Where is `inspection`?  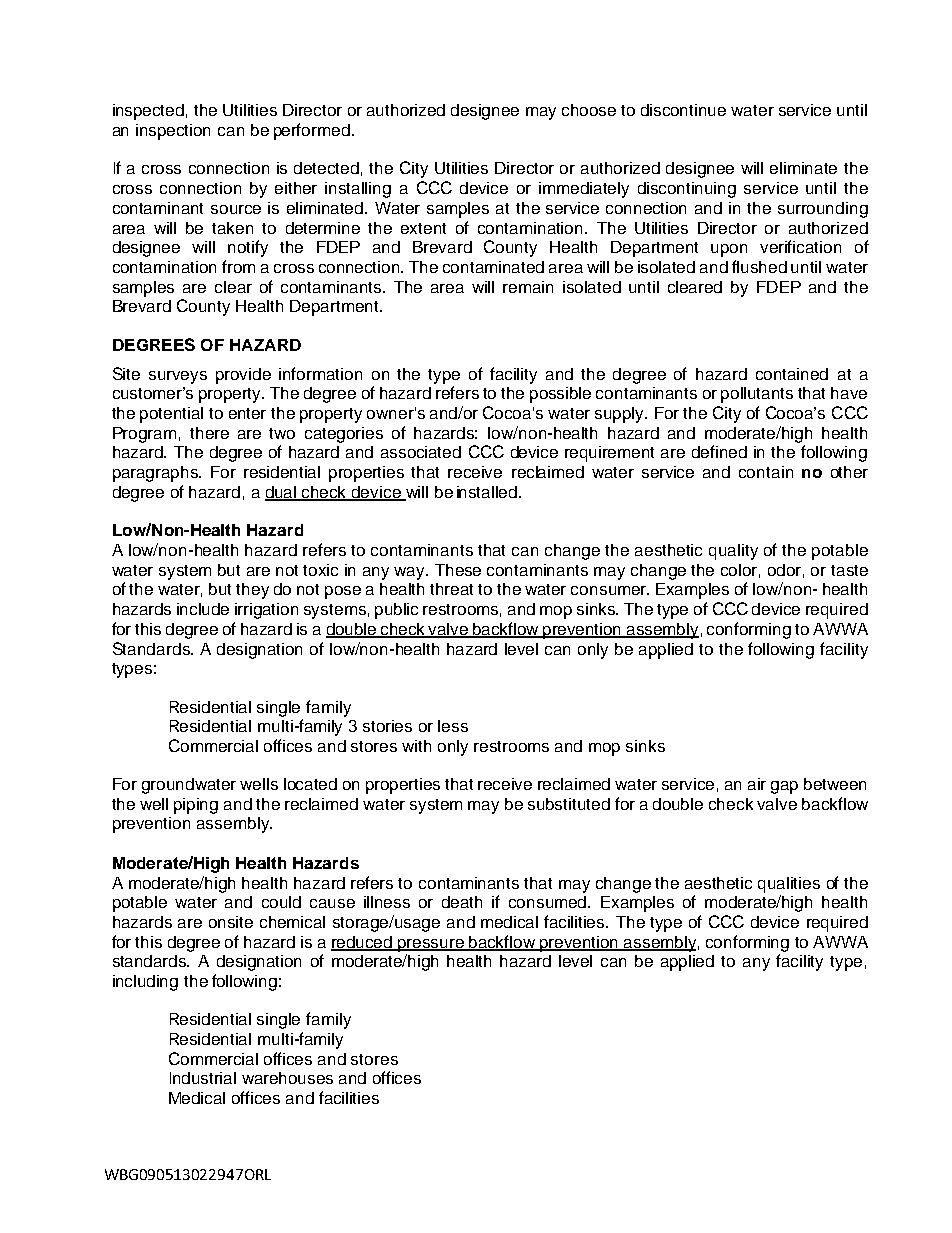 inspection is located at coordinates (173, 132).
